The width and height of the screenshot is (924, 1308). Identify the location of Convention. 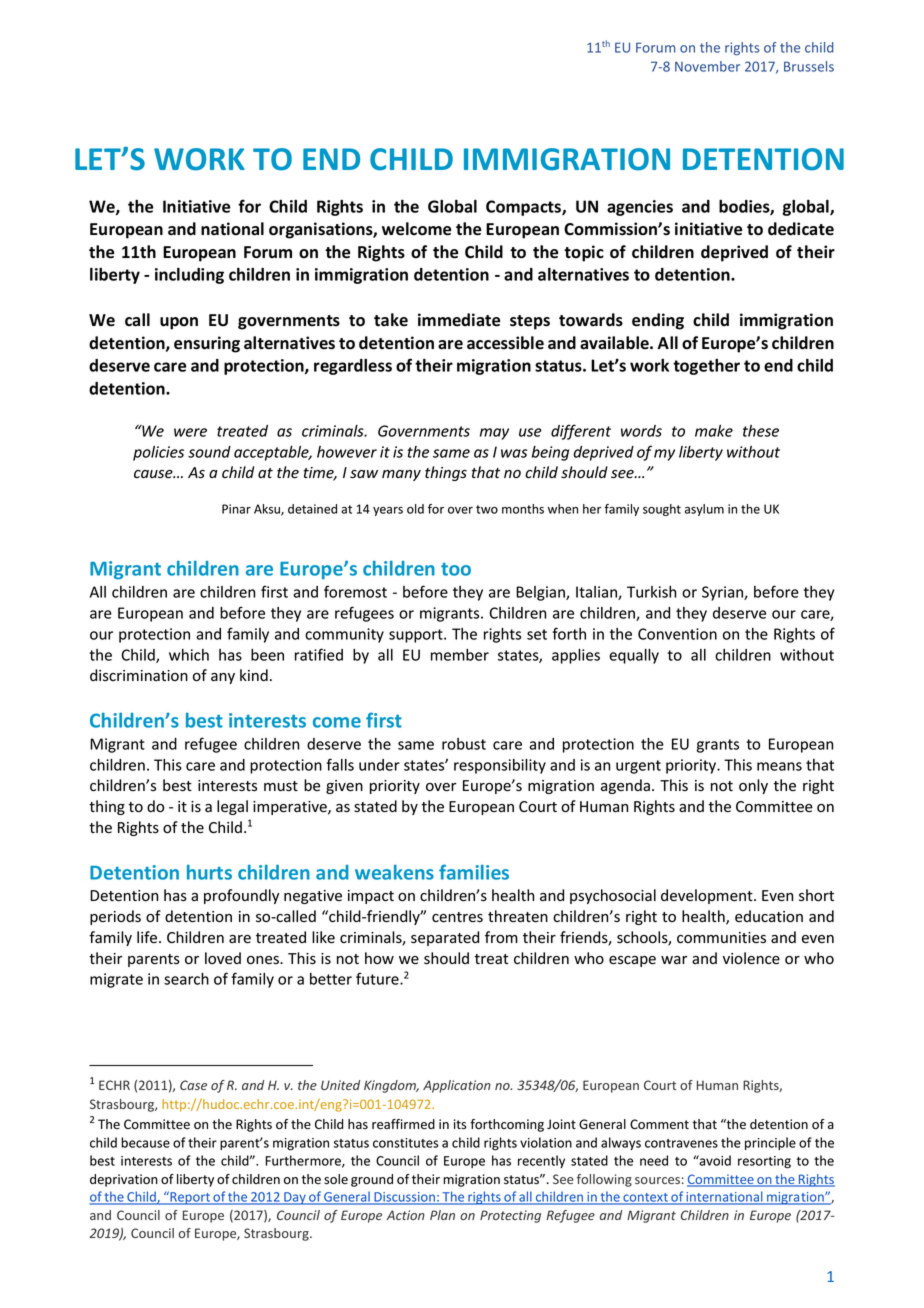
(677, 634).
